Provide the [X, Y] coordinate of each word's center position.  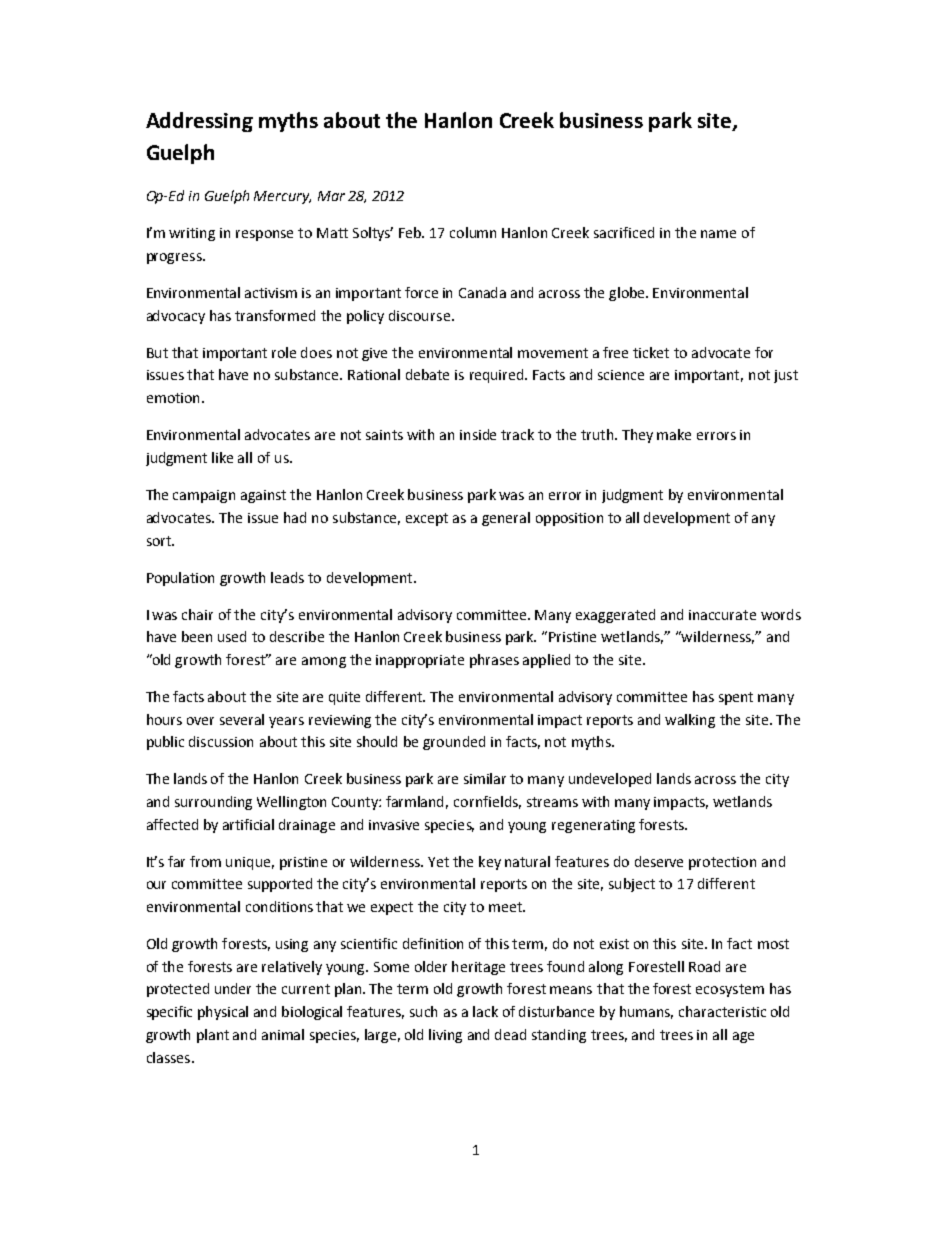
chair [197, 614]
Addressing [199, 122]
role [284, 352]
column [473, 232]
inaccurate [722, 615]
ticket [651, 352]
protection [722, 863]
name [718, 234]
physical [223, 1013]
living [445, 1036]
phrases [494, 661]
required [498, 376]
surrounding [213, 803]
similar [485, 778]
